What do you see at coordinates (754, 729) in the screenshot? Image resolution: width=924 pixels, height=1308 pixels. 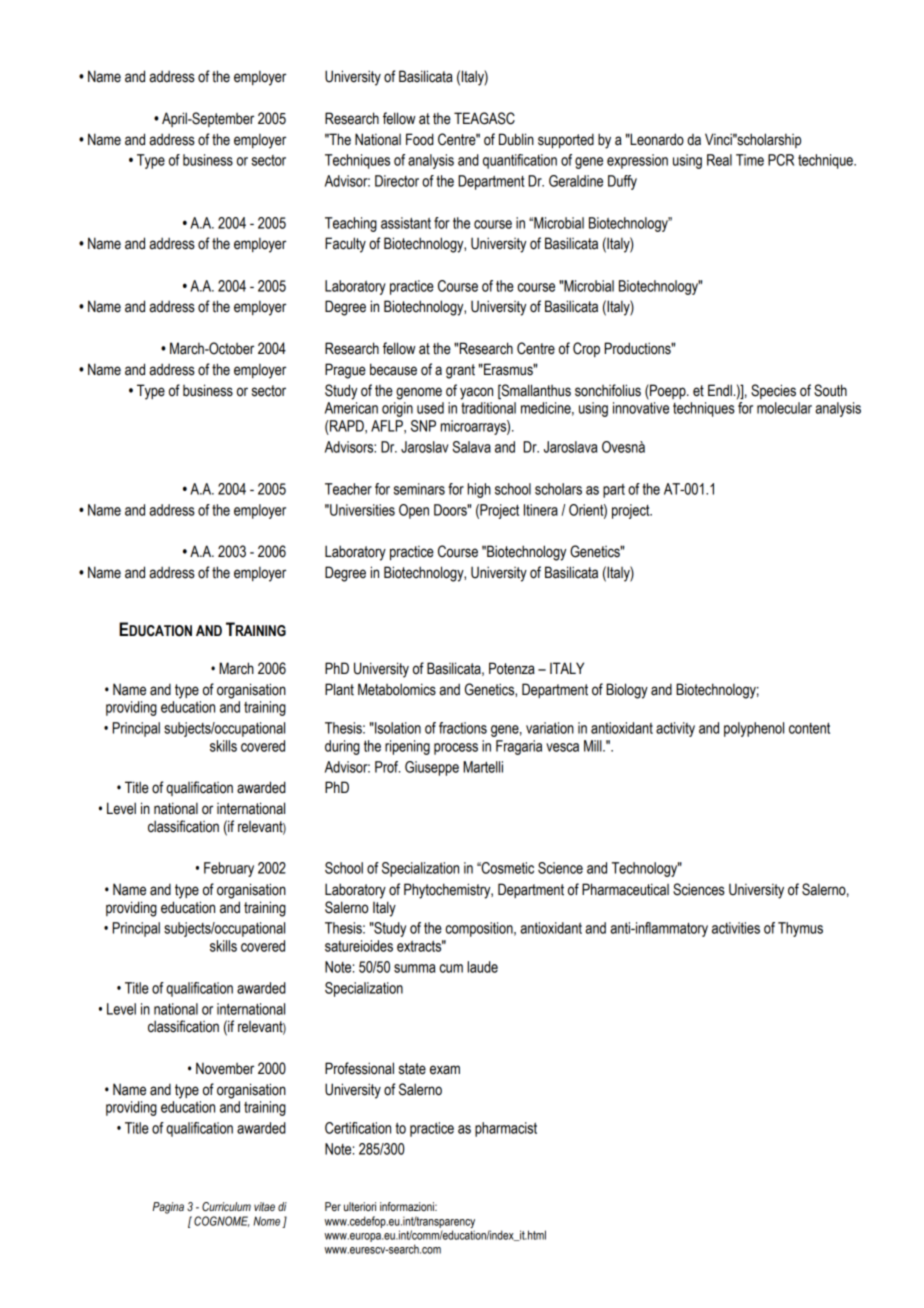 I see `polyphenol` at bounding box center [754, 729].
